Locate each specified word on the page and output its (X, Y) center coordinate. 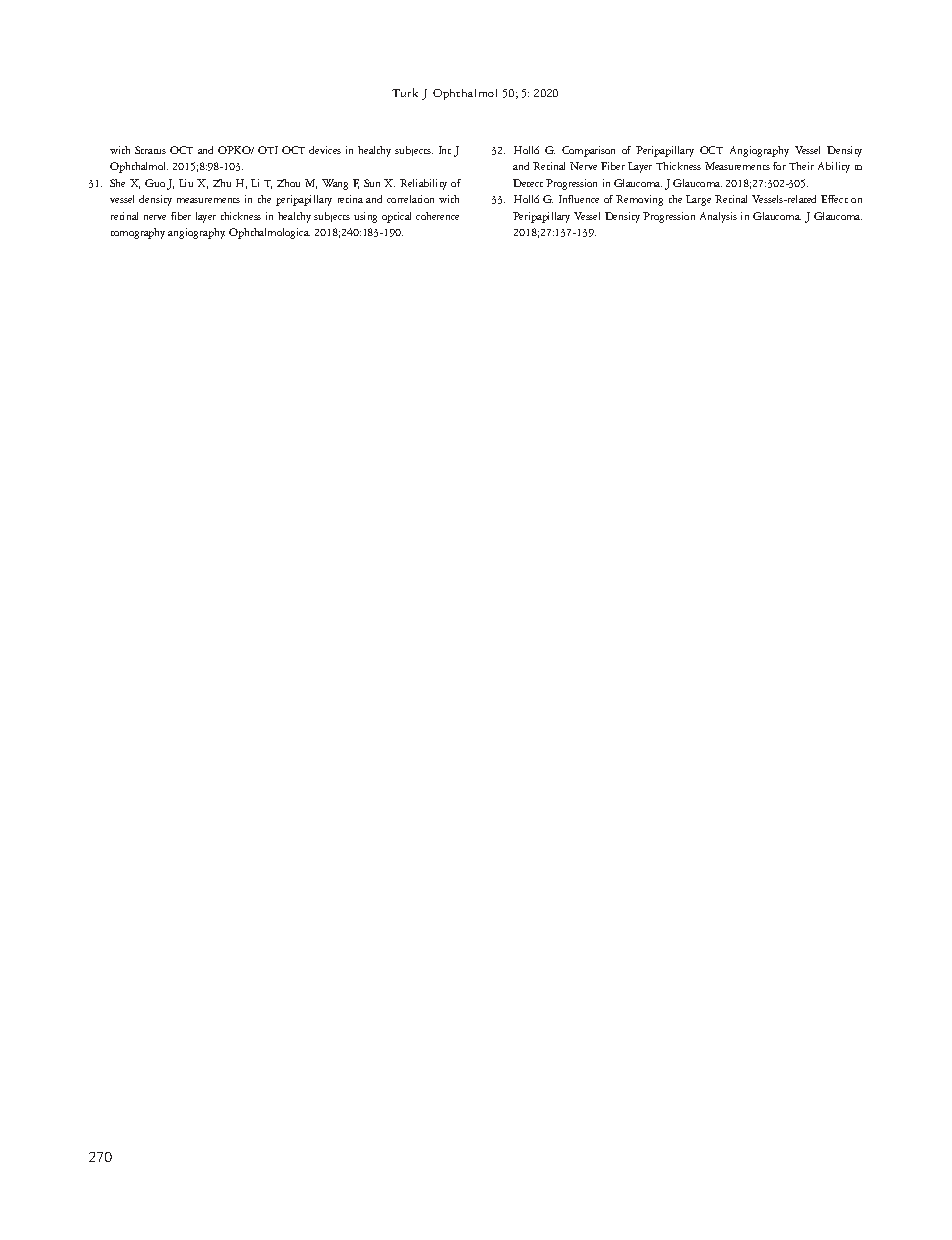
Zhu (222, 183)
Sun (372, 183)
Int (445, 150)
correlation (410, 199)
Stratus (150, 150)
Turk (405, 92)
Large (698, 200)
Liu (186, 183)
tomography (138, 233)
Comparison (588, 151)
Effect (834, 199)
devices (325, 150)
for (779, 166)
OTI (268, 150)
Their (801, 166)
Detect (528, 183)
